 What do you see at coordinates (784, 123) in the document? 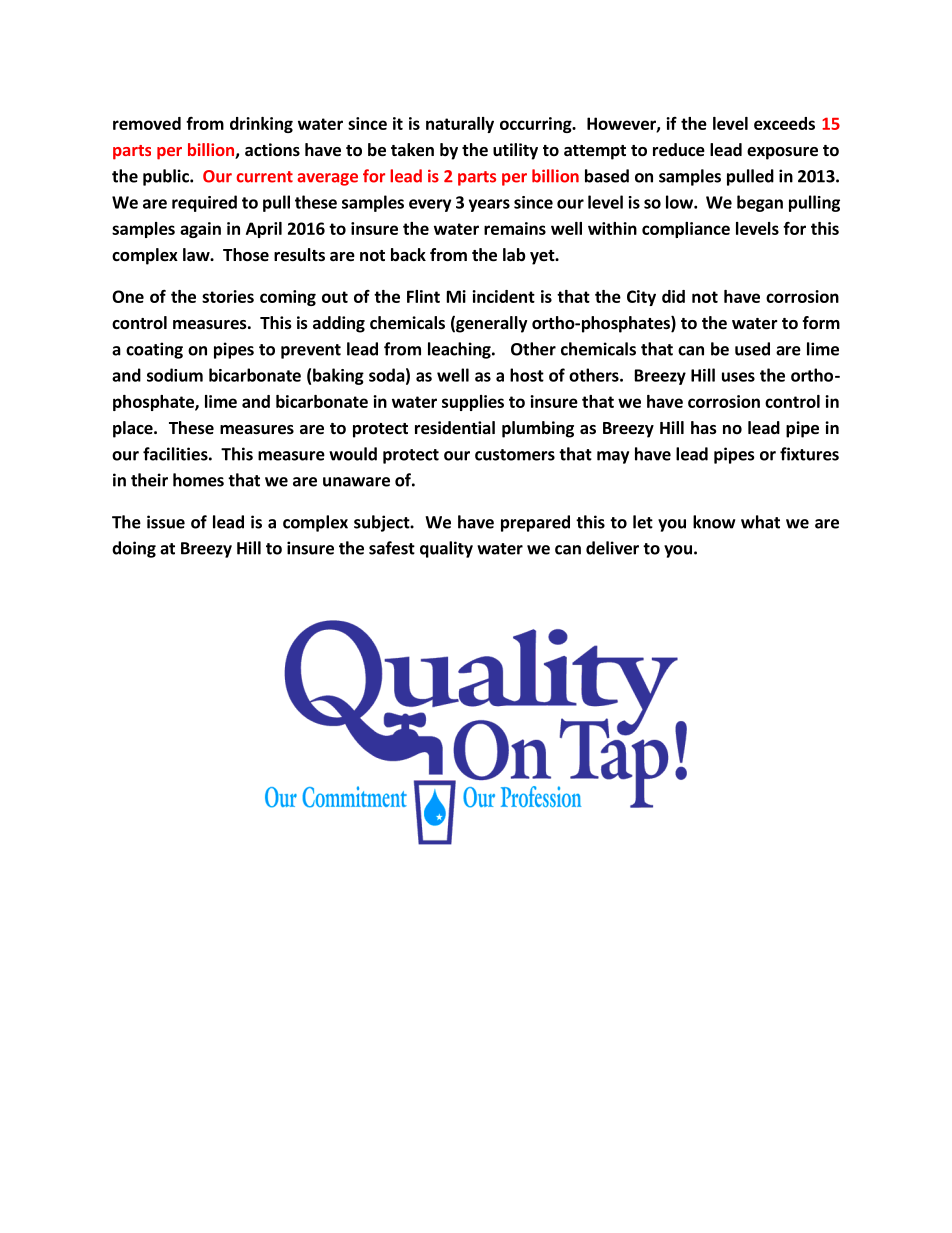
I see `exceeds` at bounding box center [784, 123].
